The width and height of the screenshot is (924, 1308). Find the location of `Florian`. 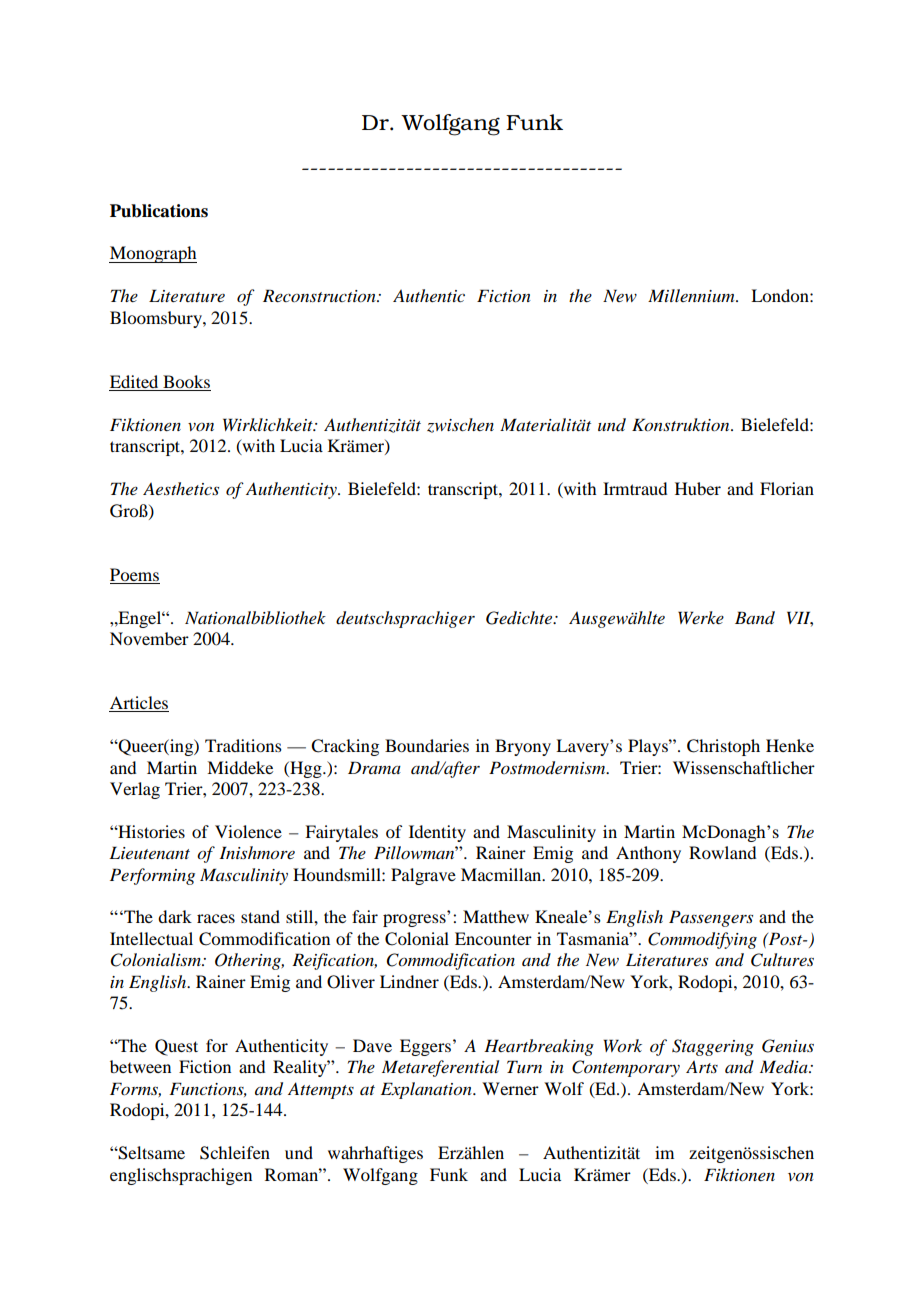

Florian is located at coordinates (787, 488).
